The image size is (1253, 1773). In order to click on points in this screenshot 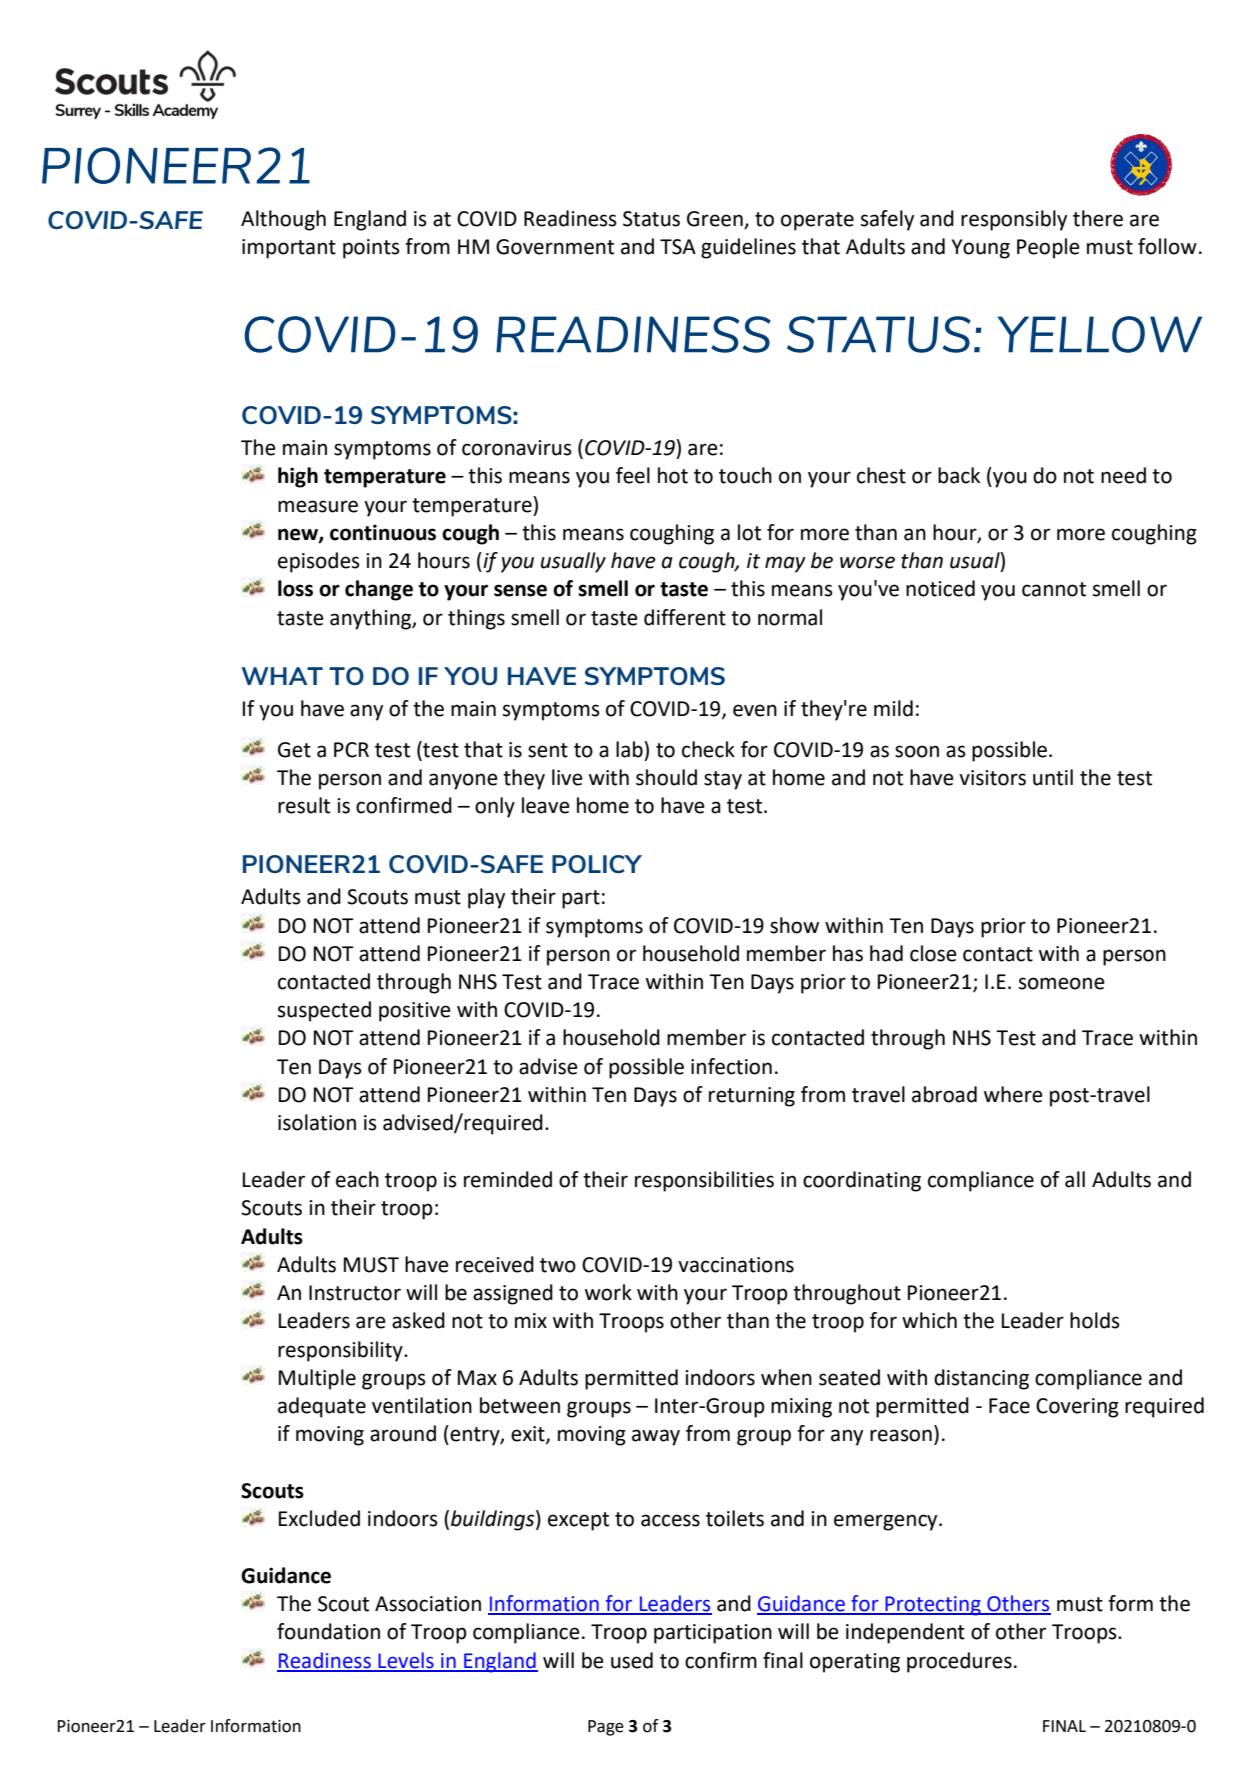, I will do `click(371, 249)`.
